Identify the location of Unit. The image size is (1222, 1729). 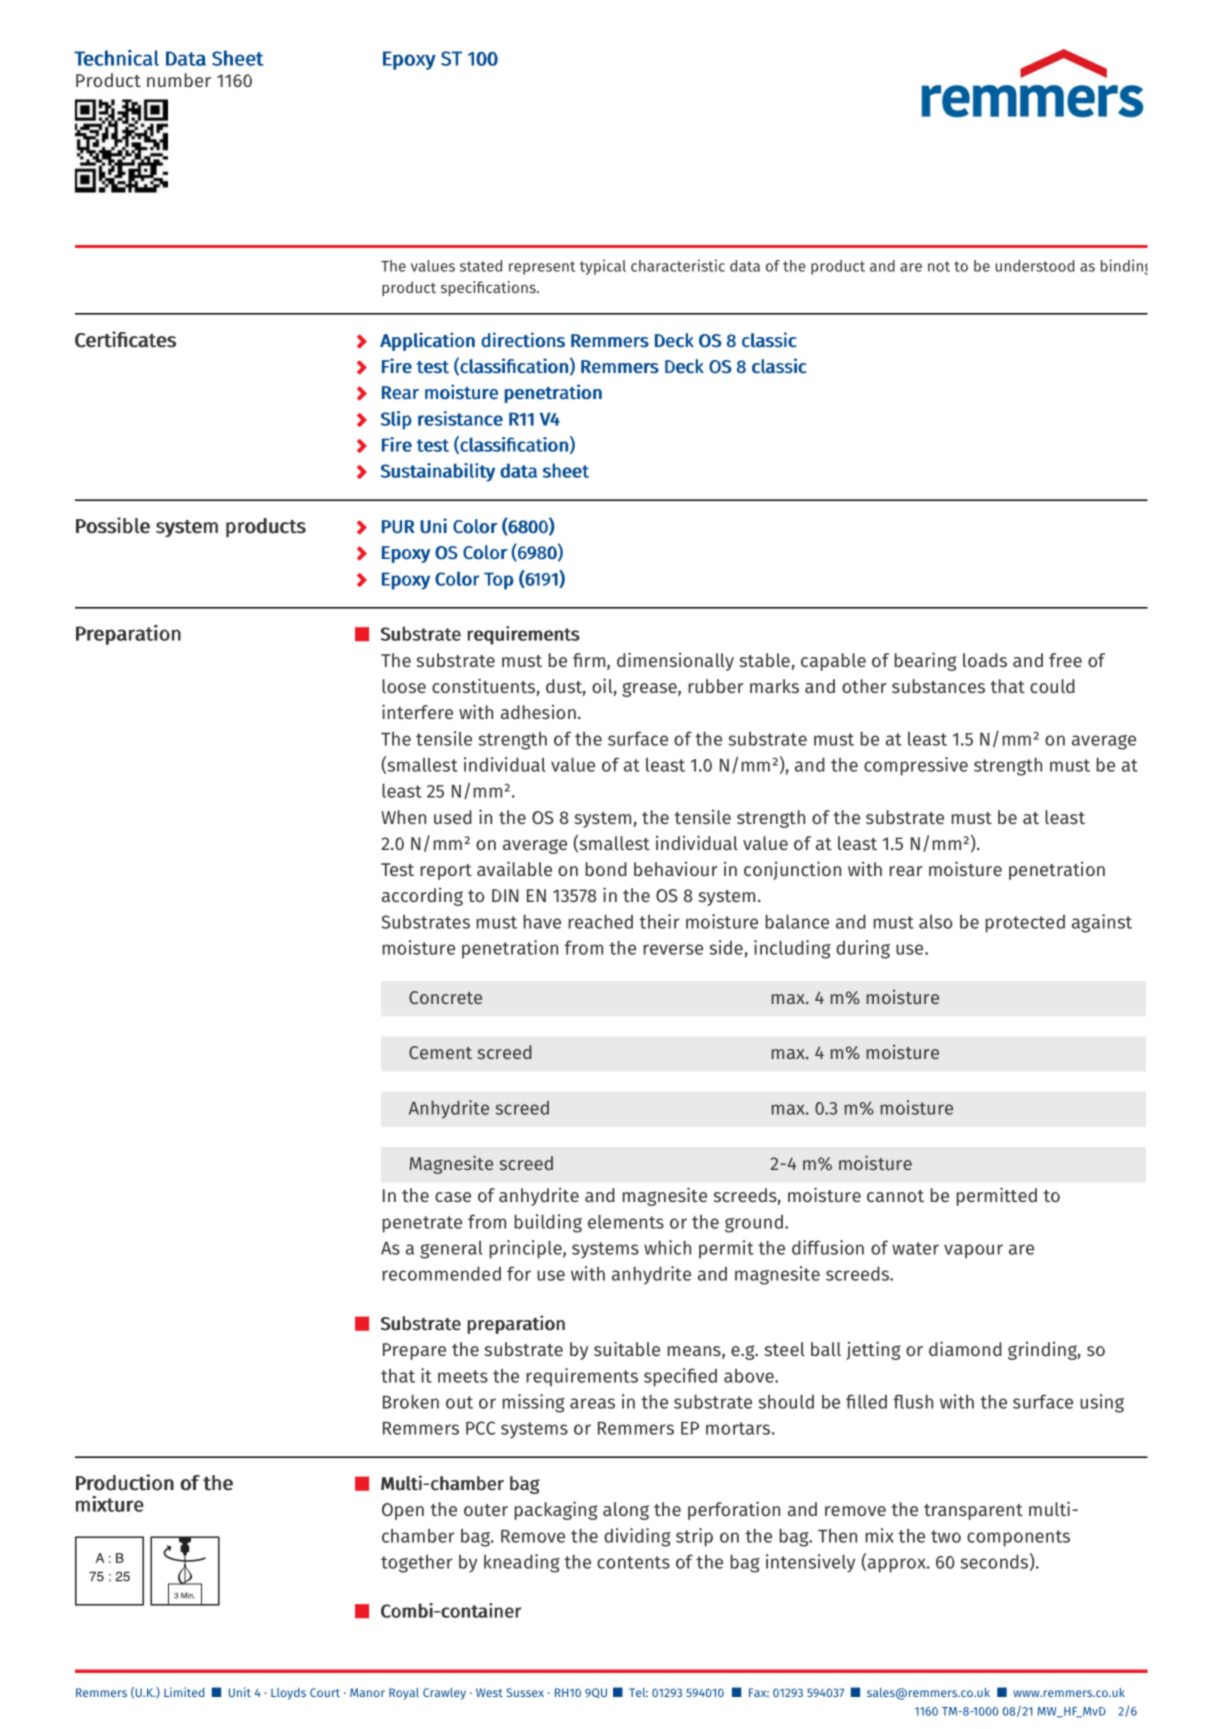
(240, 1692).
